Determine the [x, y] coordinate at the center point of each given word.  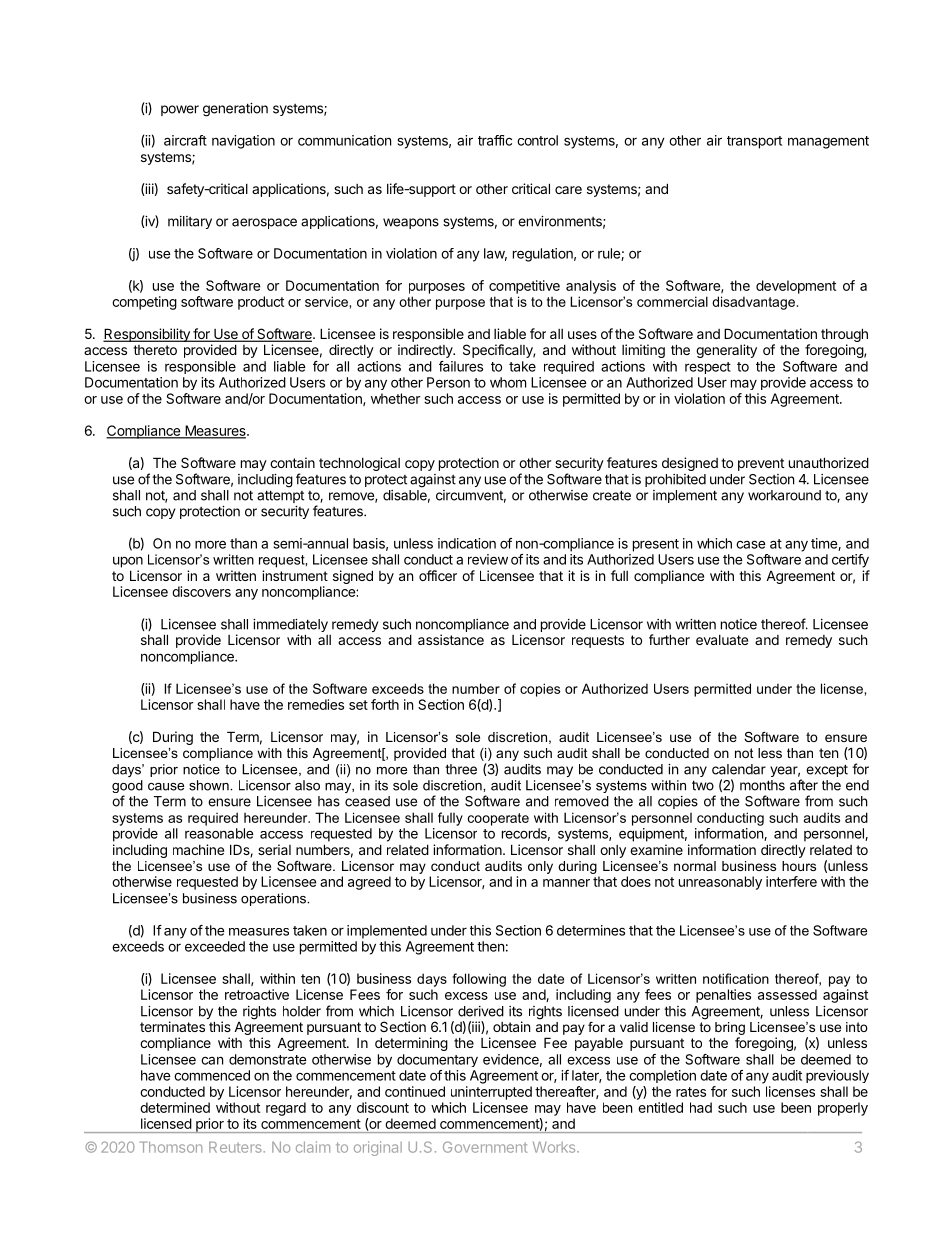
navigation [243, 142]
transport [754, 142]
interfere [791, 881]
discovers [201, 591]
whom [508, 382]
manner [566, 883]
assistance [451, 639]
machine [198, 849]
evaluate [722, 640]
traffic [495, 140]
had [701, 1107]
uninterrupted [491, 1093]
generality [726, 351]
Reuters [236, 1147]
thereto [155, 350]
